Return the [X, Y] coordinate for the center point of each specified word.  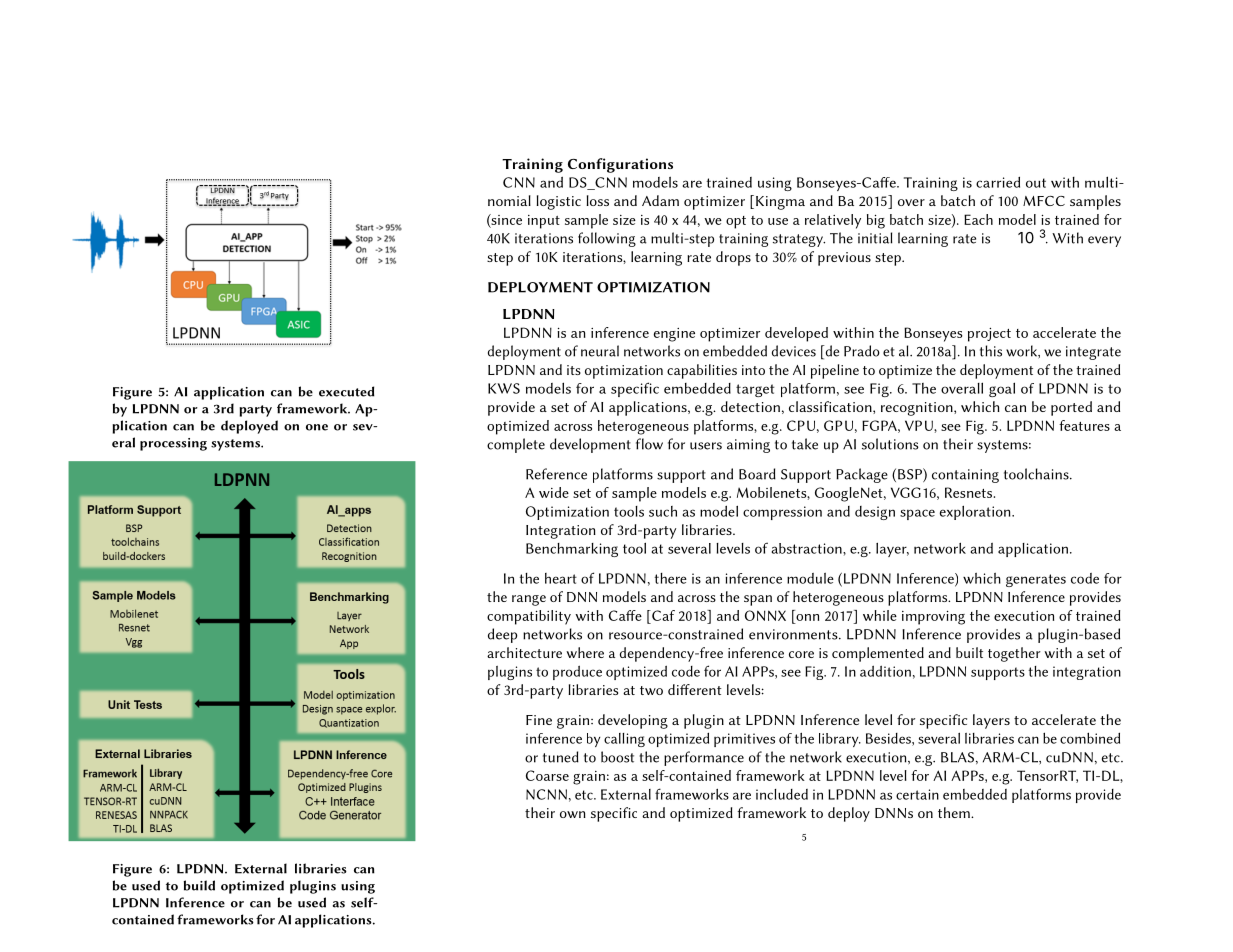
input [544, 222]
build [199, 885]
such [663, 511]
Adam [660, 200]
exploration [976, 513]
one [317, 427]
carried [998, 182]
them [955, 812]
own [573, 814]
